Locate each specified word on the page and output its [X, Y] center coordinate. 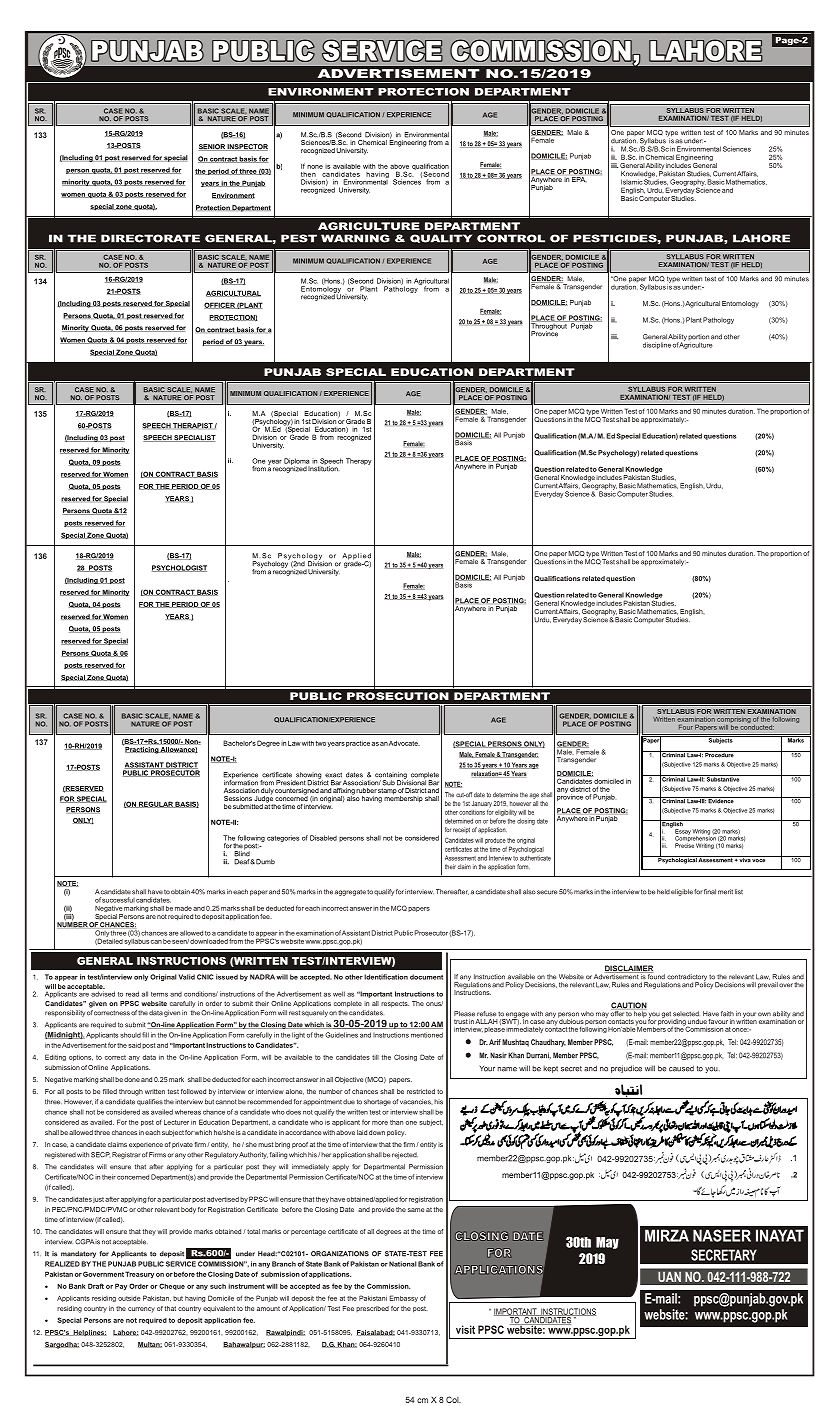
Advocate [404, 743]
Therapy [359, 461]
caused [681, 1068]
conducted [757, 726]
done [132, 1079]
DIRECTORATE [150, 238]
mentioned [427, 1035]
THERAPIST [194, 426]
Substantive [723, 778]
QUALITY [441, 238]
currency [141, 1310]
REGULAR [156, 804]
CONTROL [511, 238]
